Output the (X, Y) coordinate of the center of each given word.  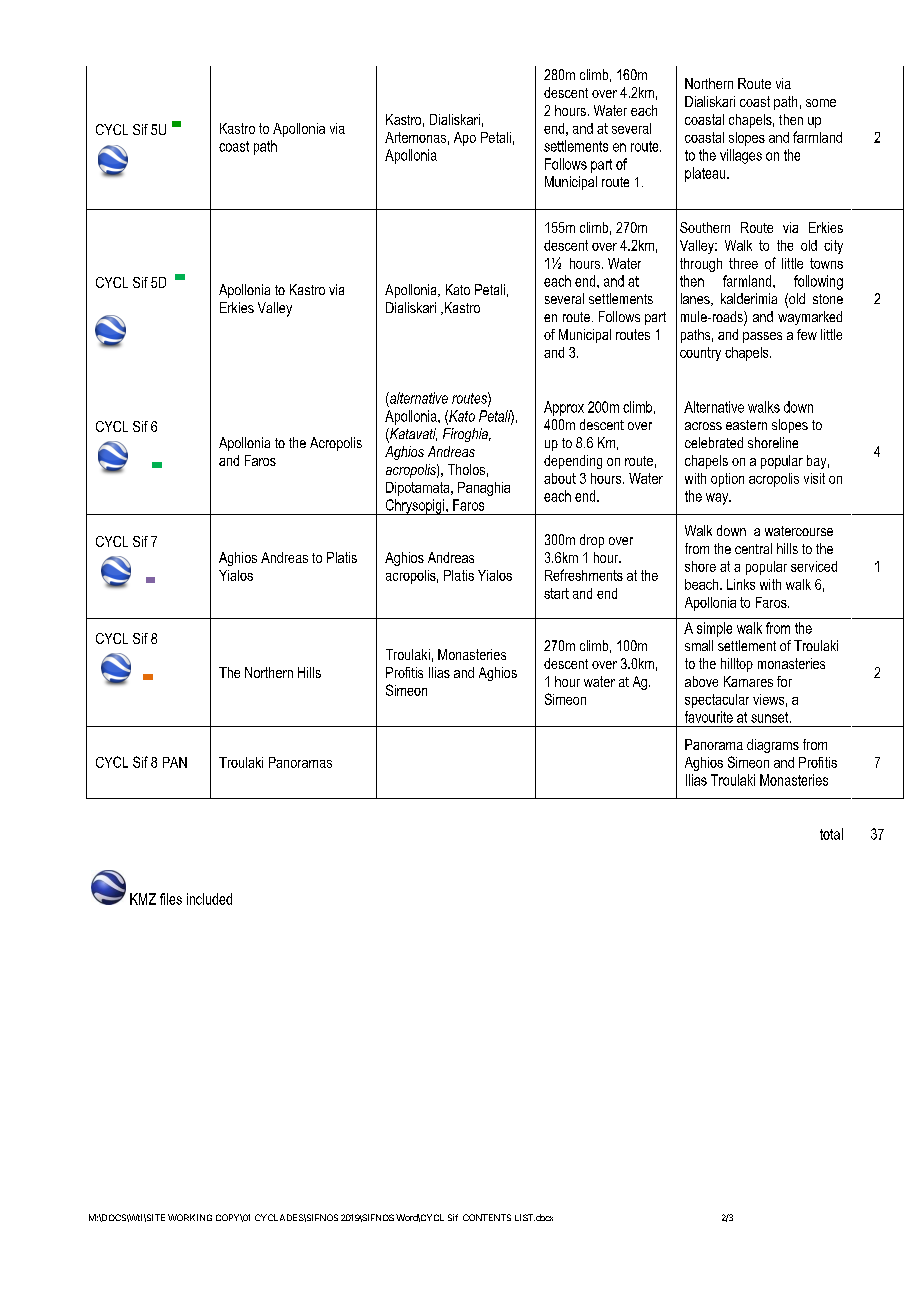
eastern (746, 425)
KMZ (143, 899)
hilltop (737, 665)
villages (741, 156)
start (556, 593)
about (560, 478)
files (171, 899)
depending (573, 462)
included (209, 899)
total (831, 834)
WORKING (190, 1217)
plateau (706, 174)
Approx (564, 408)
